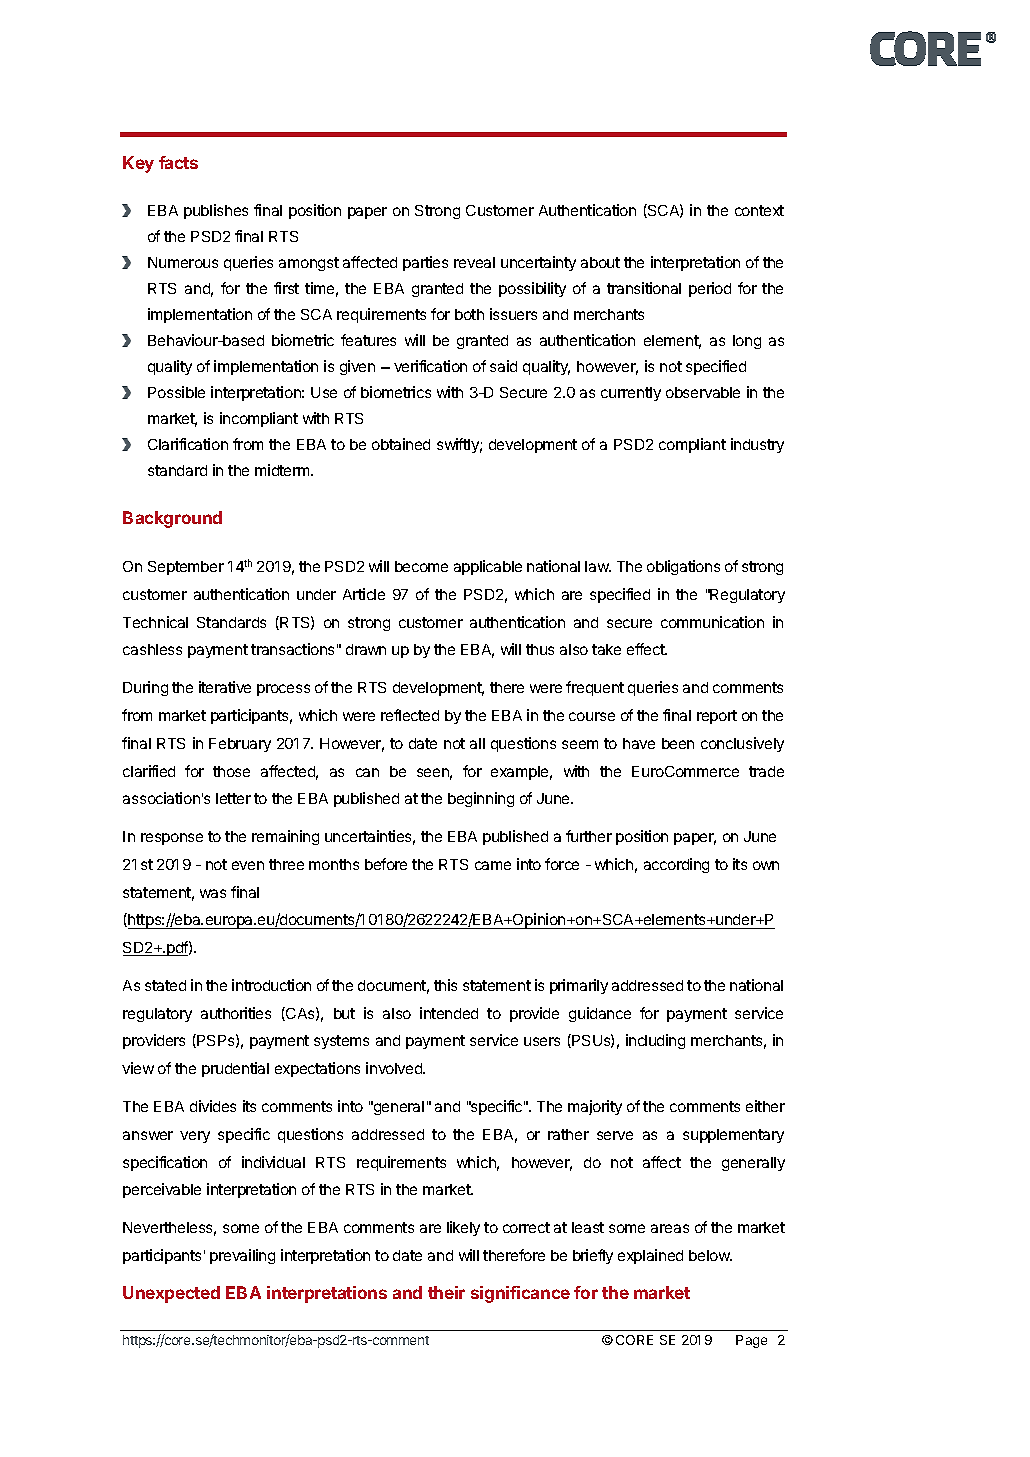  I want to click on their, so click(446, 1292).
